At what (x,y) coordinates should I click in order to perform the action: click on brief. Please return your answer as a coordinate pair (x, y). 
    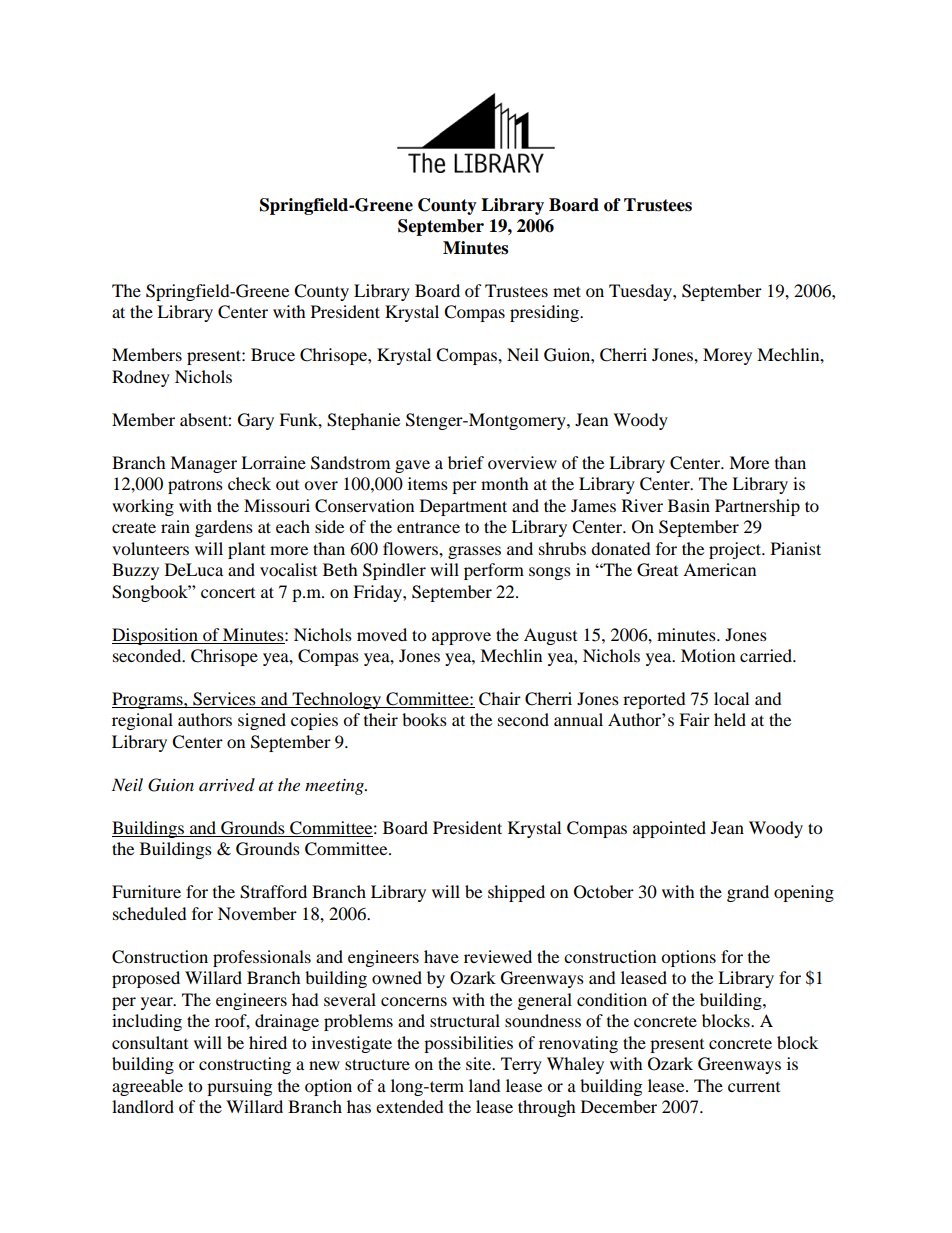
    Looking at the image, I should click on (466, 462).
